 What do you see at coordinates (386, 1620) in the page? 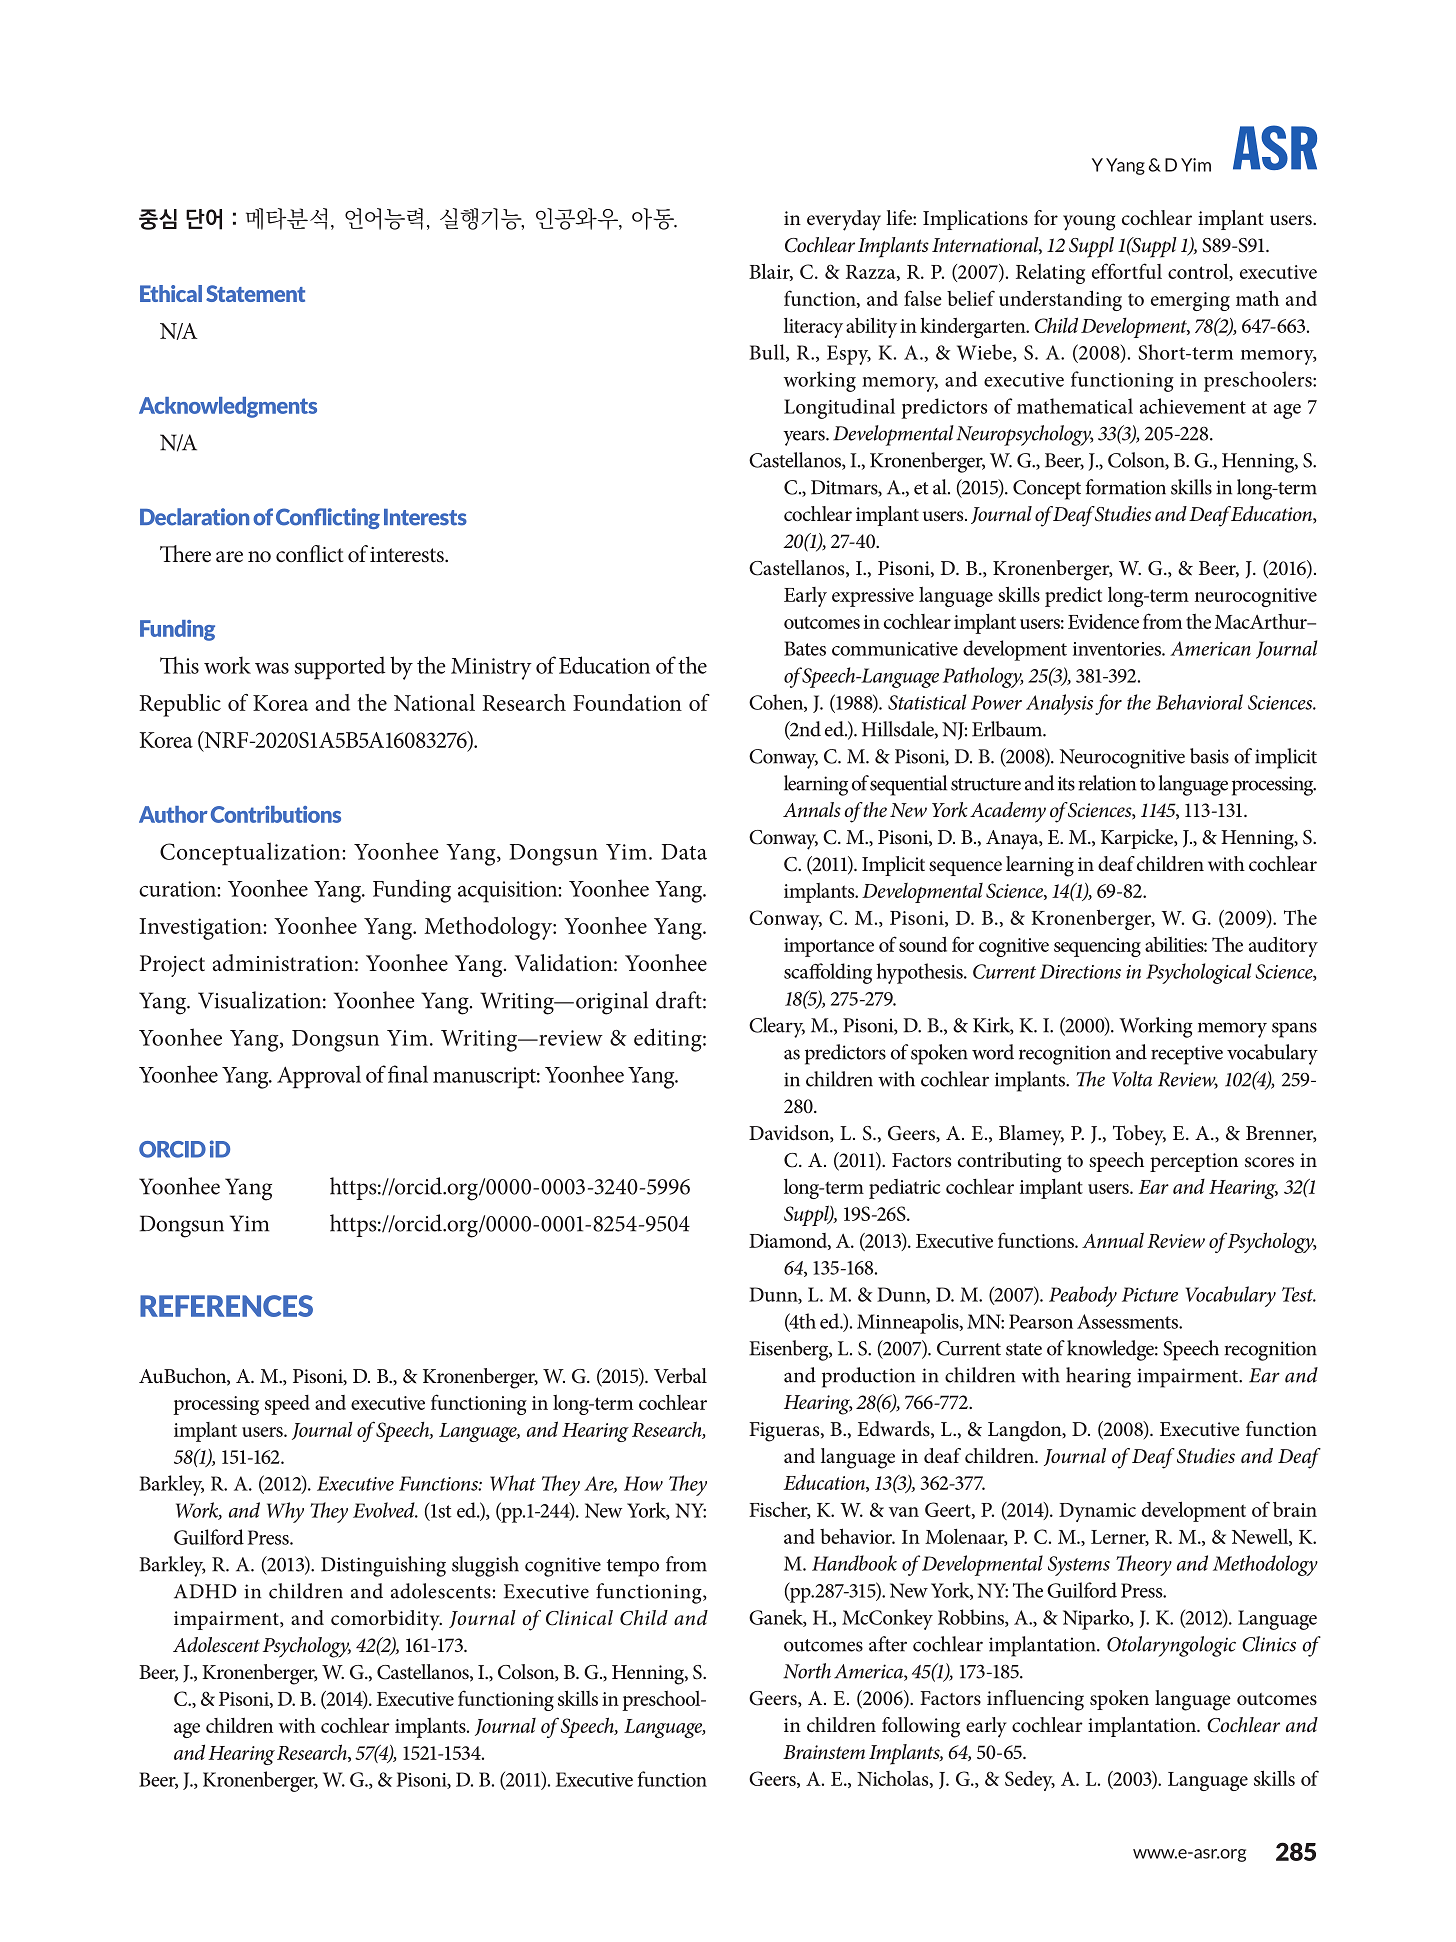
I see `comorbidity` at bounding box center [386, 1620].
